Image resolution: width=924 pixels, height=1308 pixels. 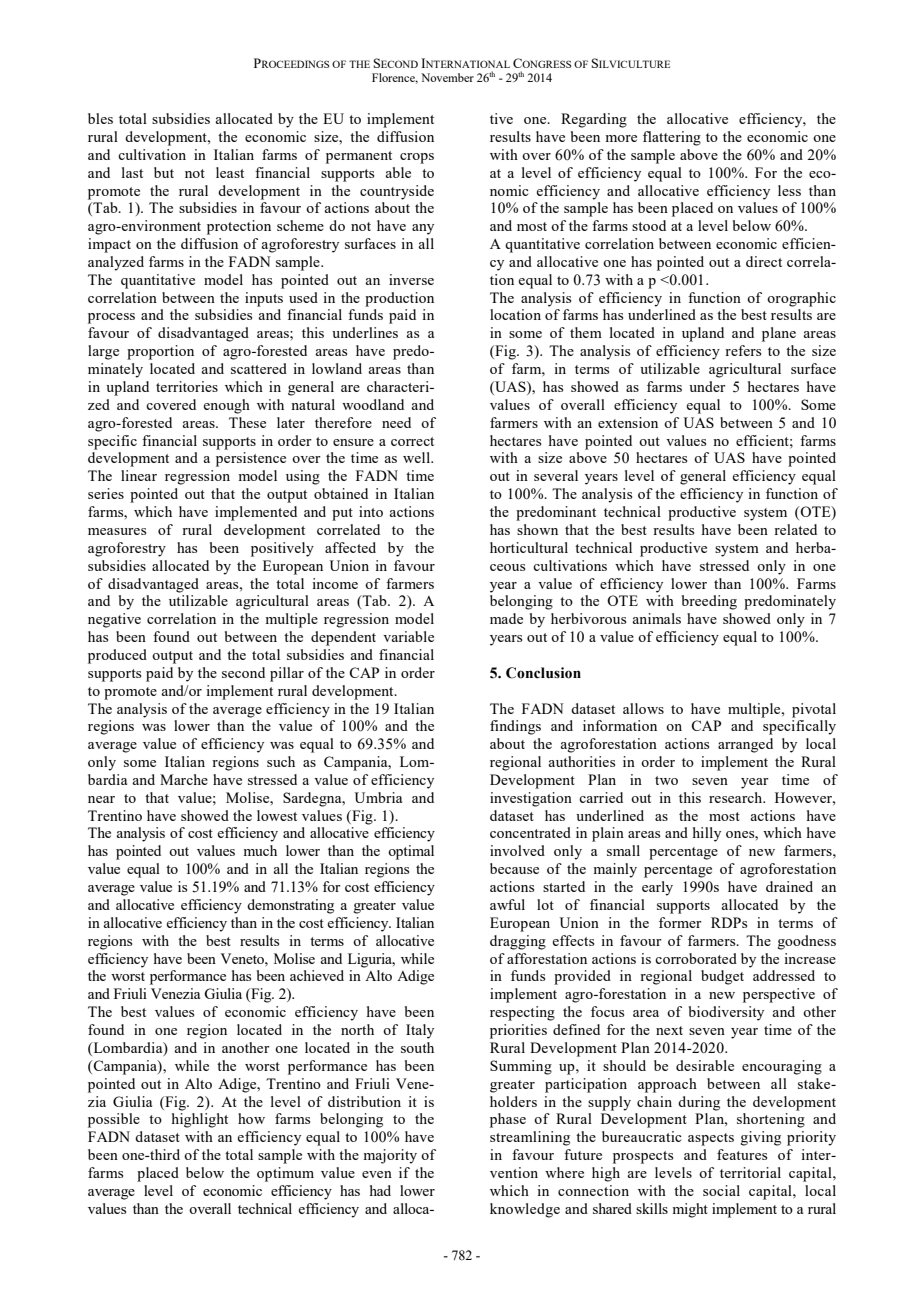 What do you see at coordinates (707, 834) in the page?
I see `hilly` at bounding box center [707, 834].
